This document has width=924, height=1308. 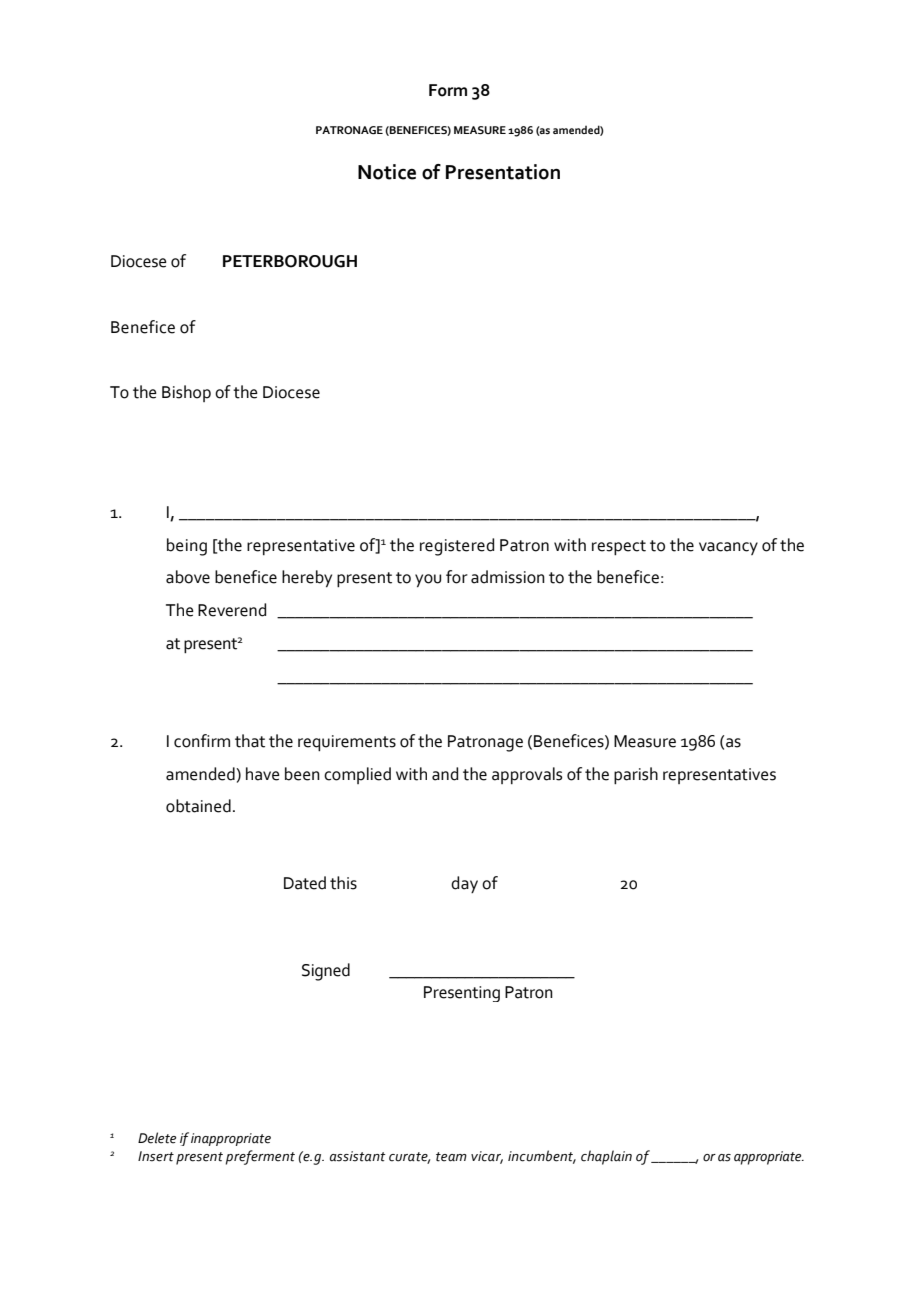 I want to click on PETERBOROUGH, so click(x=290, y=261).
